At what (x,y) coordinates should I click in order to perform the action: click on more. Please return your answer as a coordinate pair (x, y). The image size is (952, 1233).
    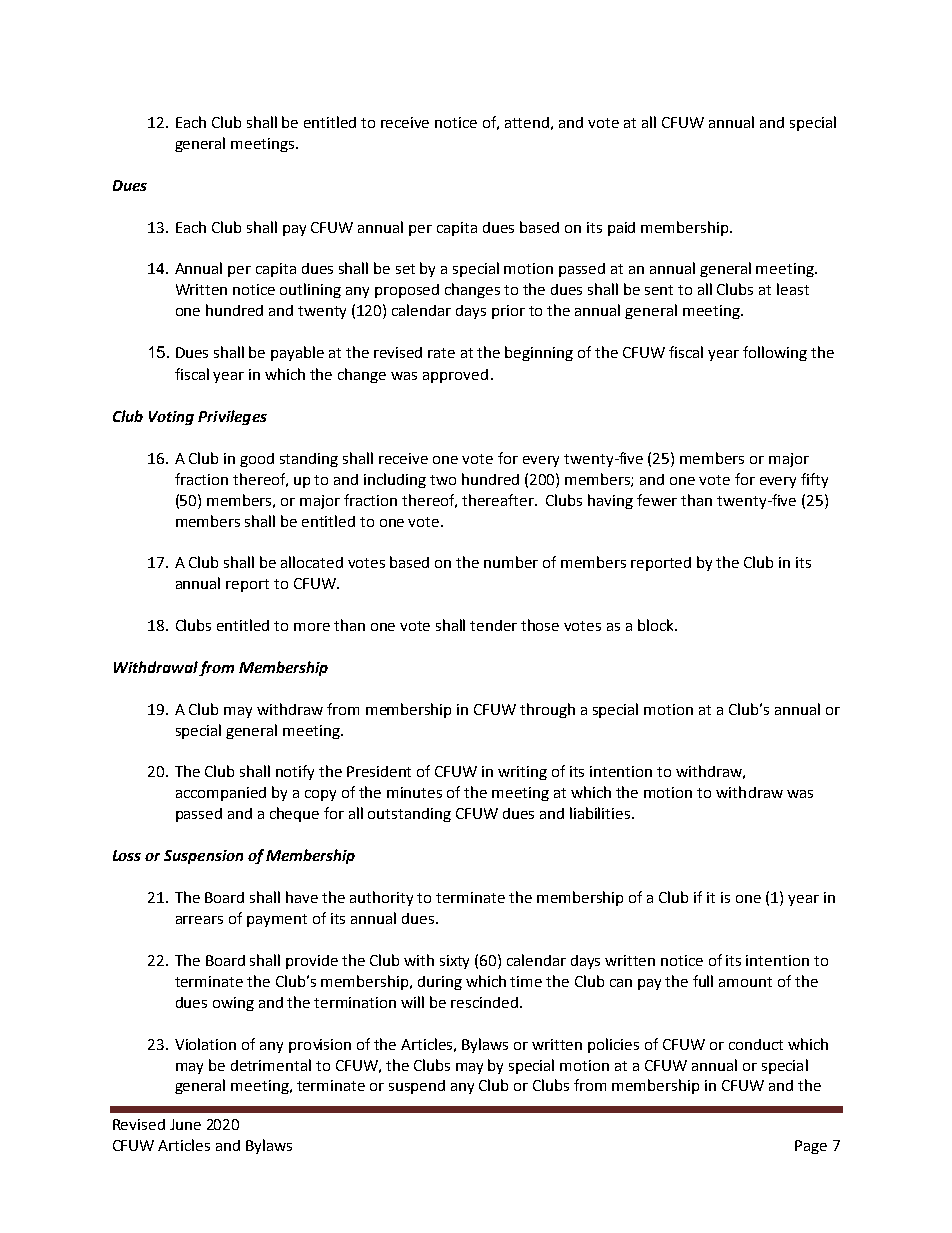
    Looking at the image, I should click on (312, 627).
